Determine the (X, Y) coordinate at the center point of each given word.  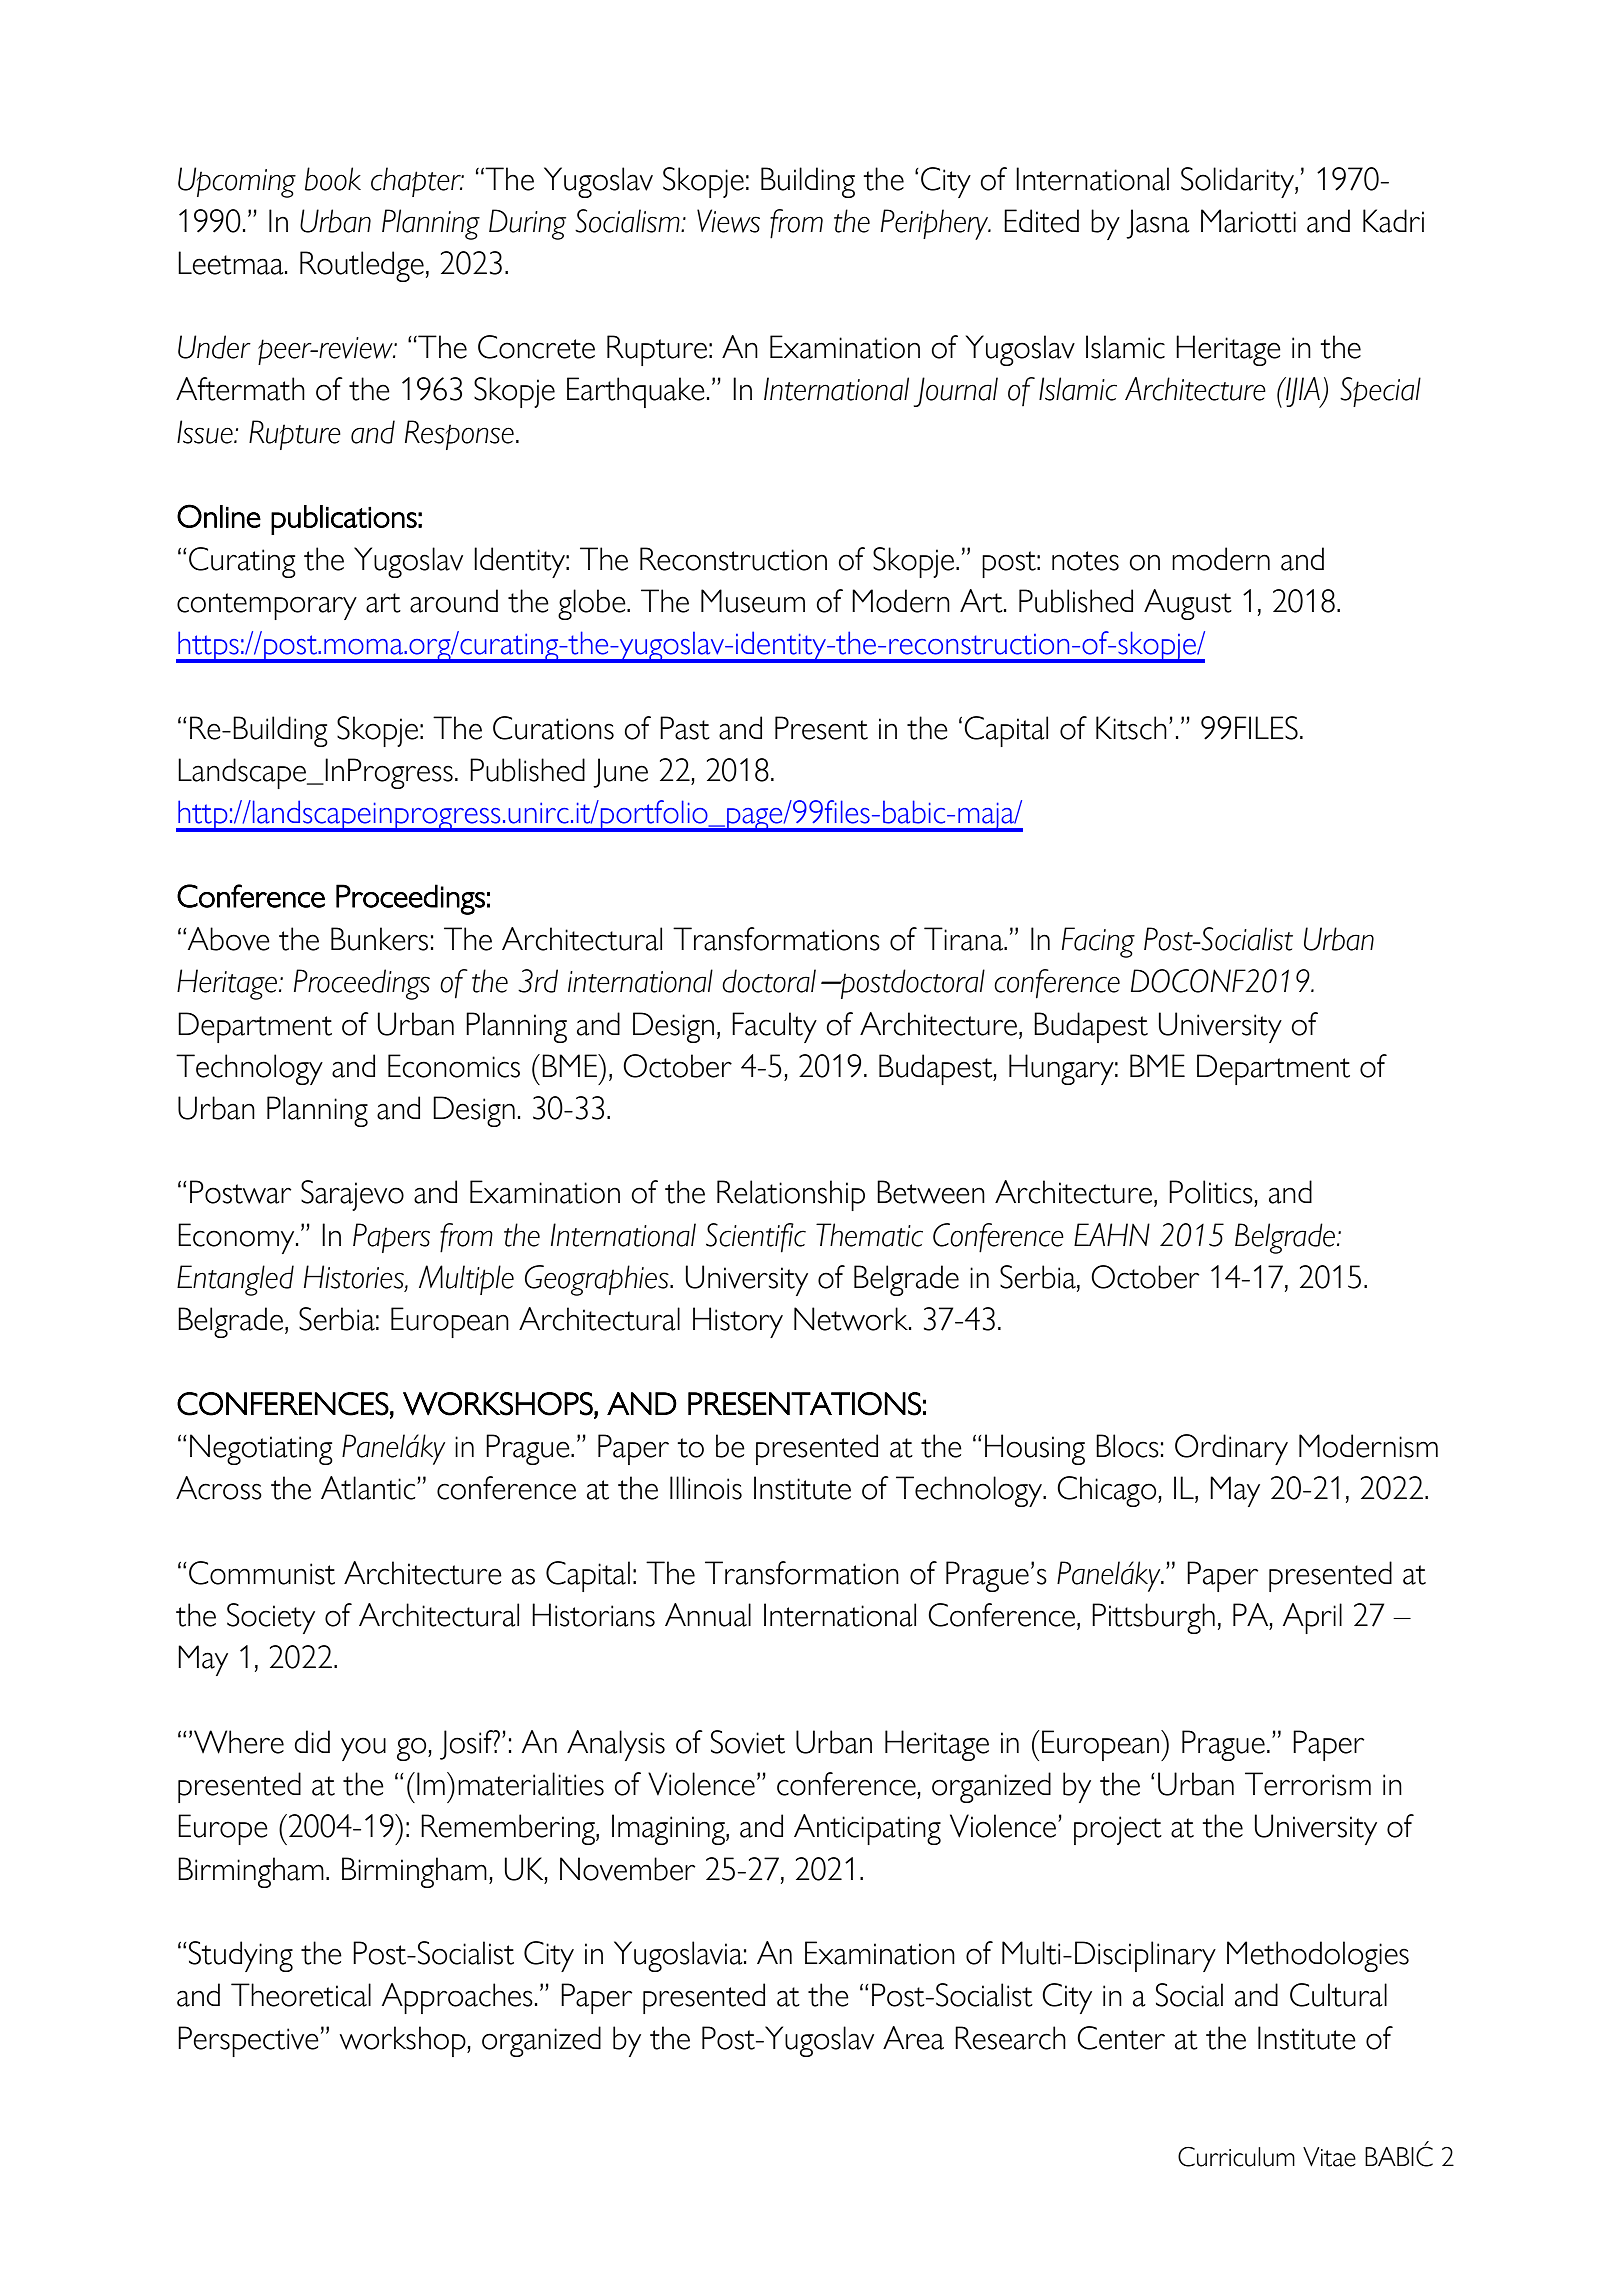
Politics (1211, 1192)
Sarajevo (352, 1195)
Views (728, 221)
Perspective (248, 2041)
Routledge (362, 266)
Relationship (791, 1195)
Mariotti (1248, 221)
